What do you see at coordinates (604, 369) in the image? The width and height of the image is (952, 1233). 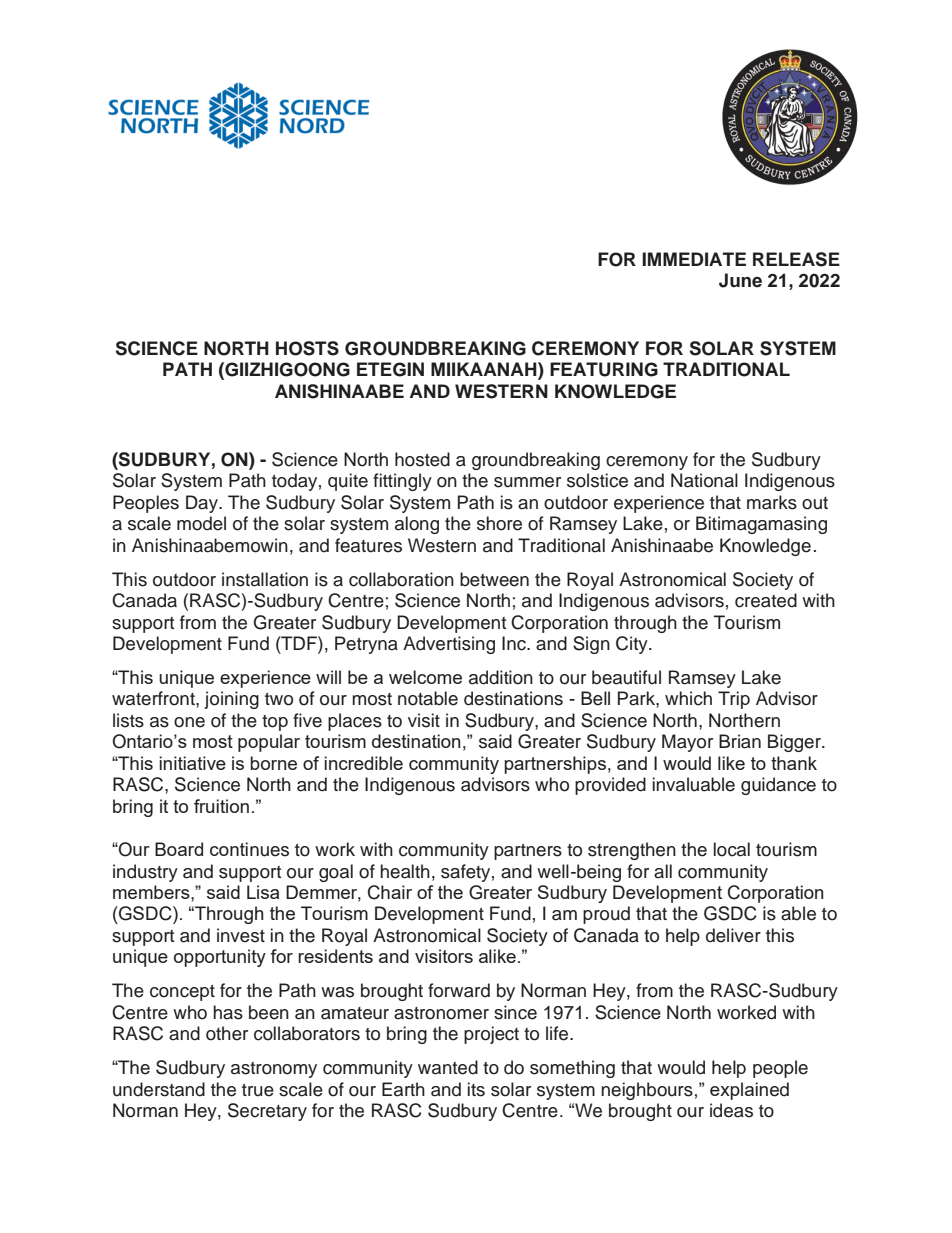 I see `FEATURING` at bounding box center [604, 369].
